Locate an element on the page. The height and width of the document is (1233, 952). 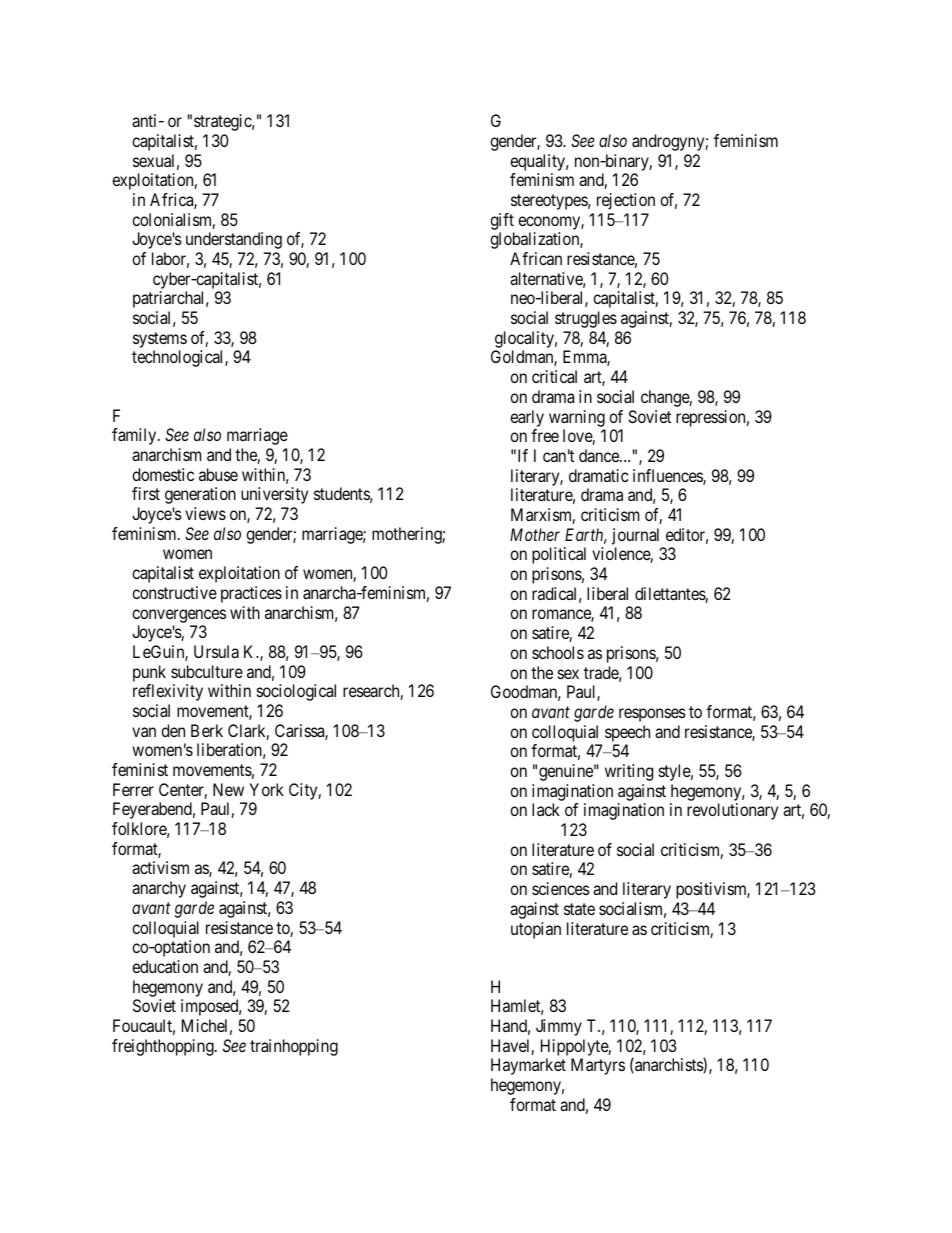
schools is located at coordinates (558, 652).
